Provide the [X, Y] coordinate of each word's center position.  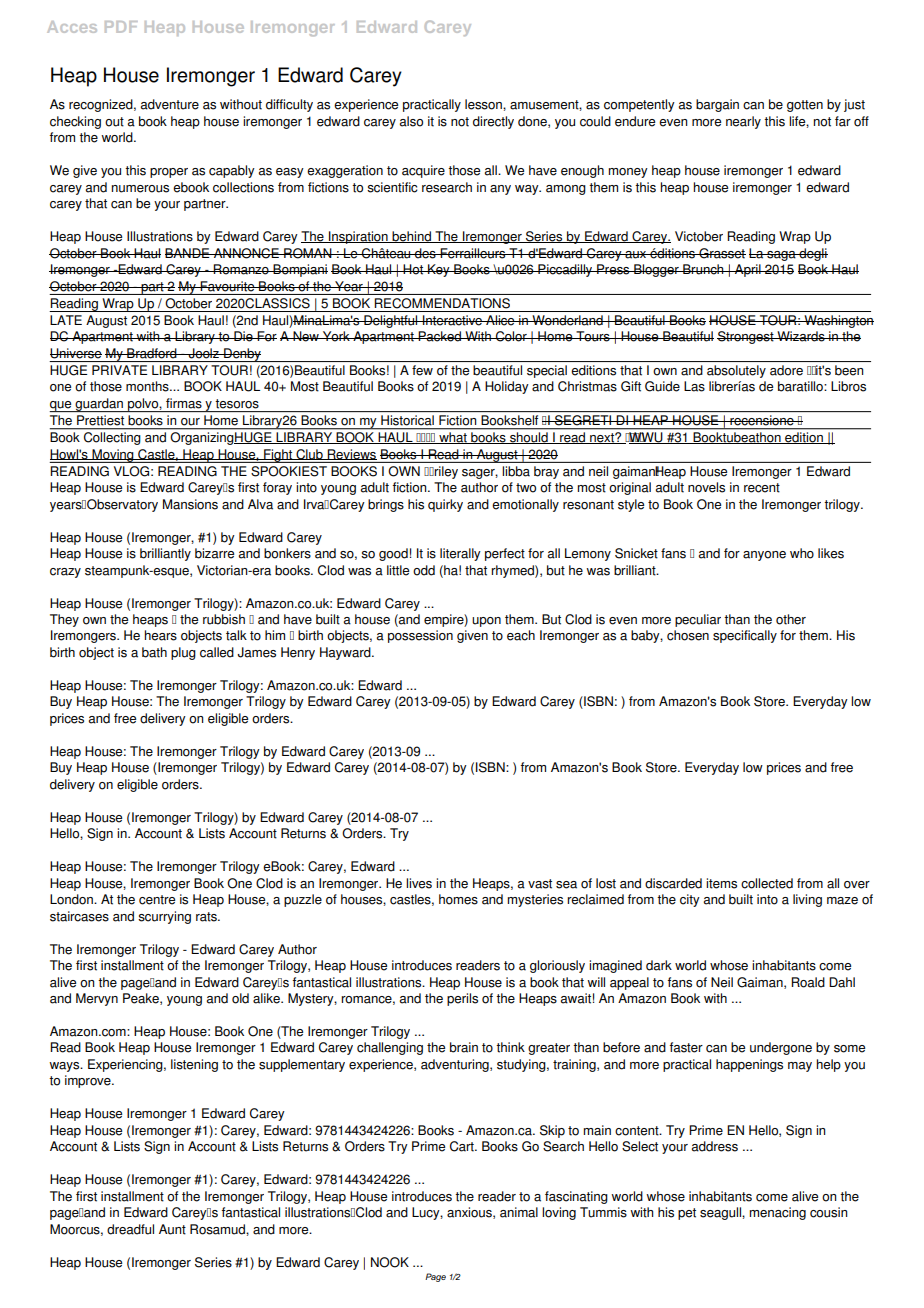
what [453, 438]
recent [762, 488]
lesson [484, 104]
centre [157, 900]
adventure [170, 104]
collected [767, 883]
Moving [113, 456]
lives [419, 883]
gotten [805, 106]
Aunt [172, 1229]
